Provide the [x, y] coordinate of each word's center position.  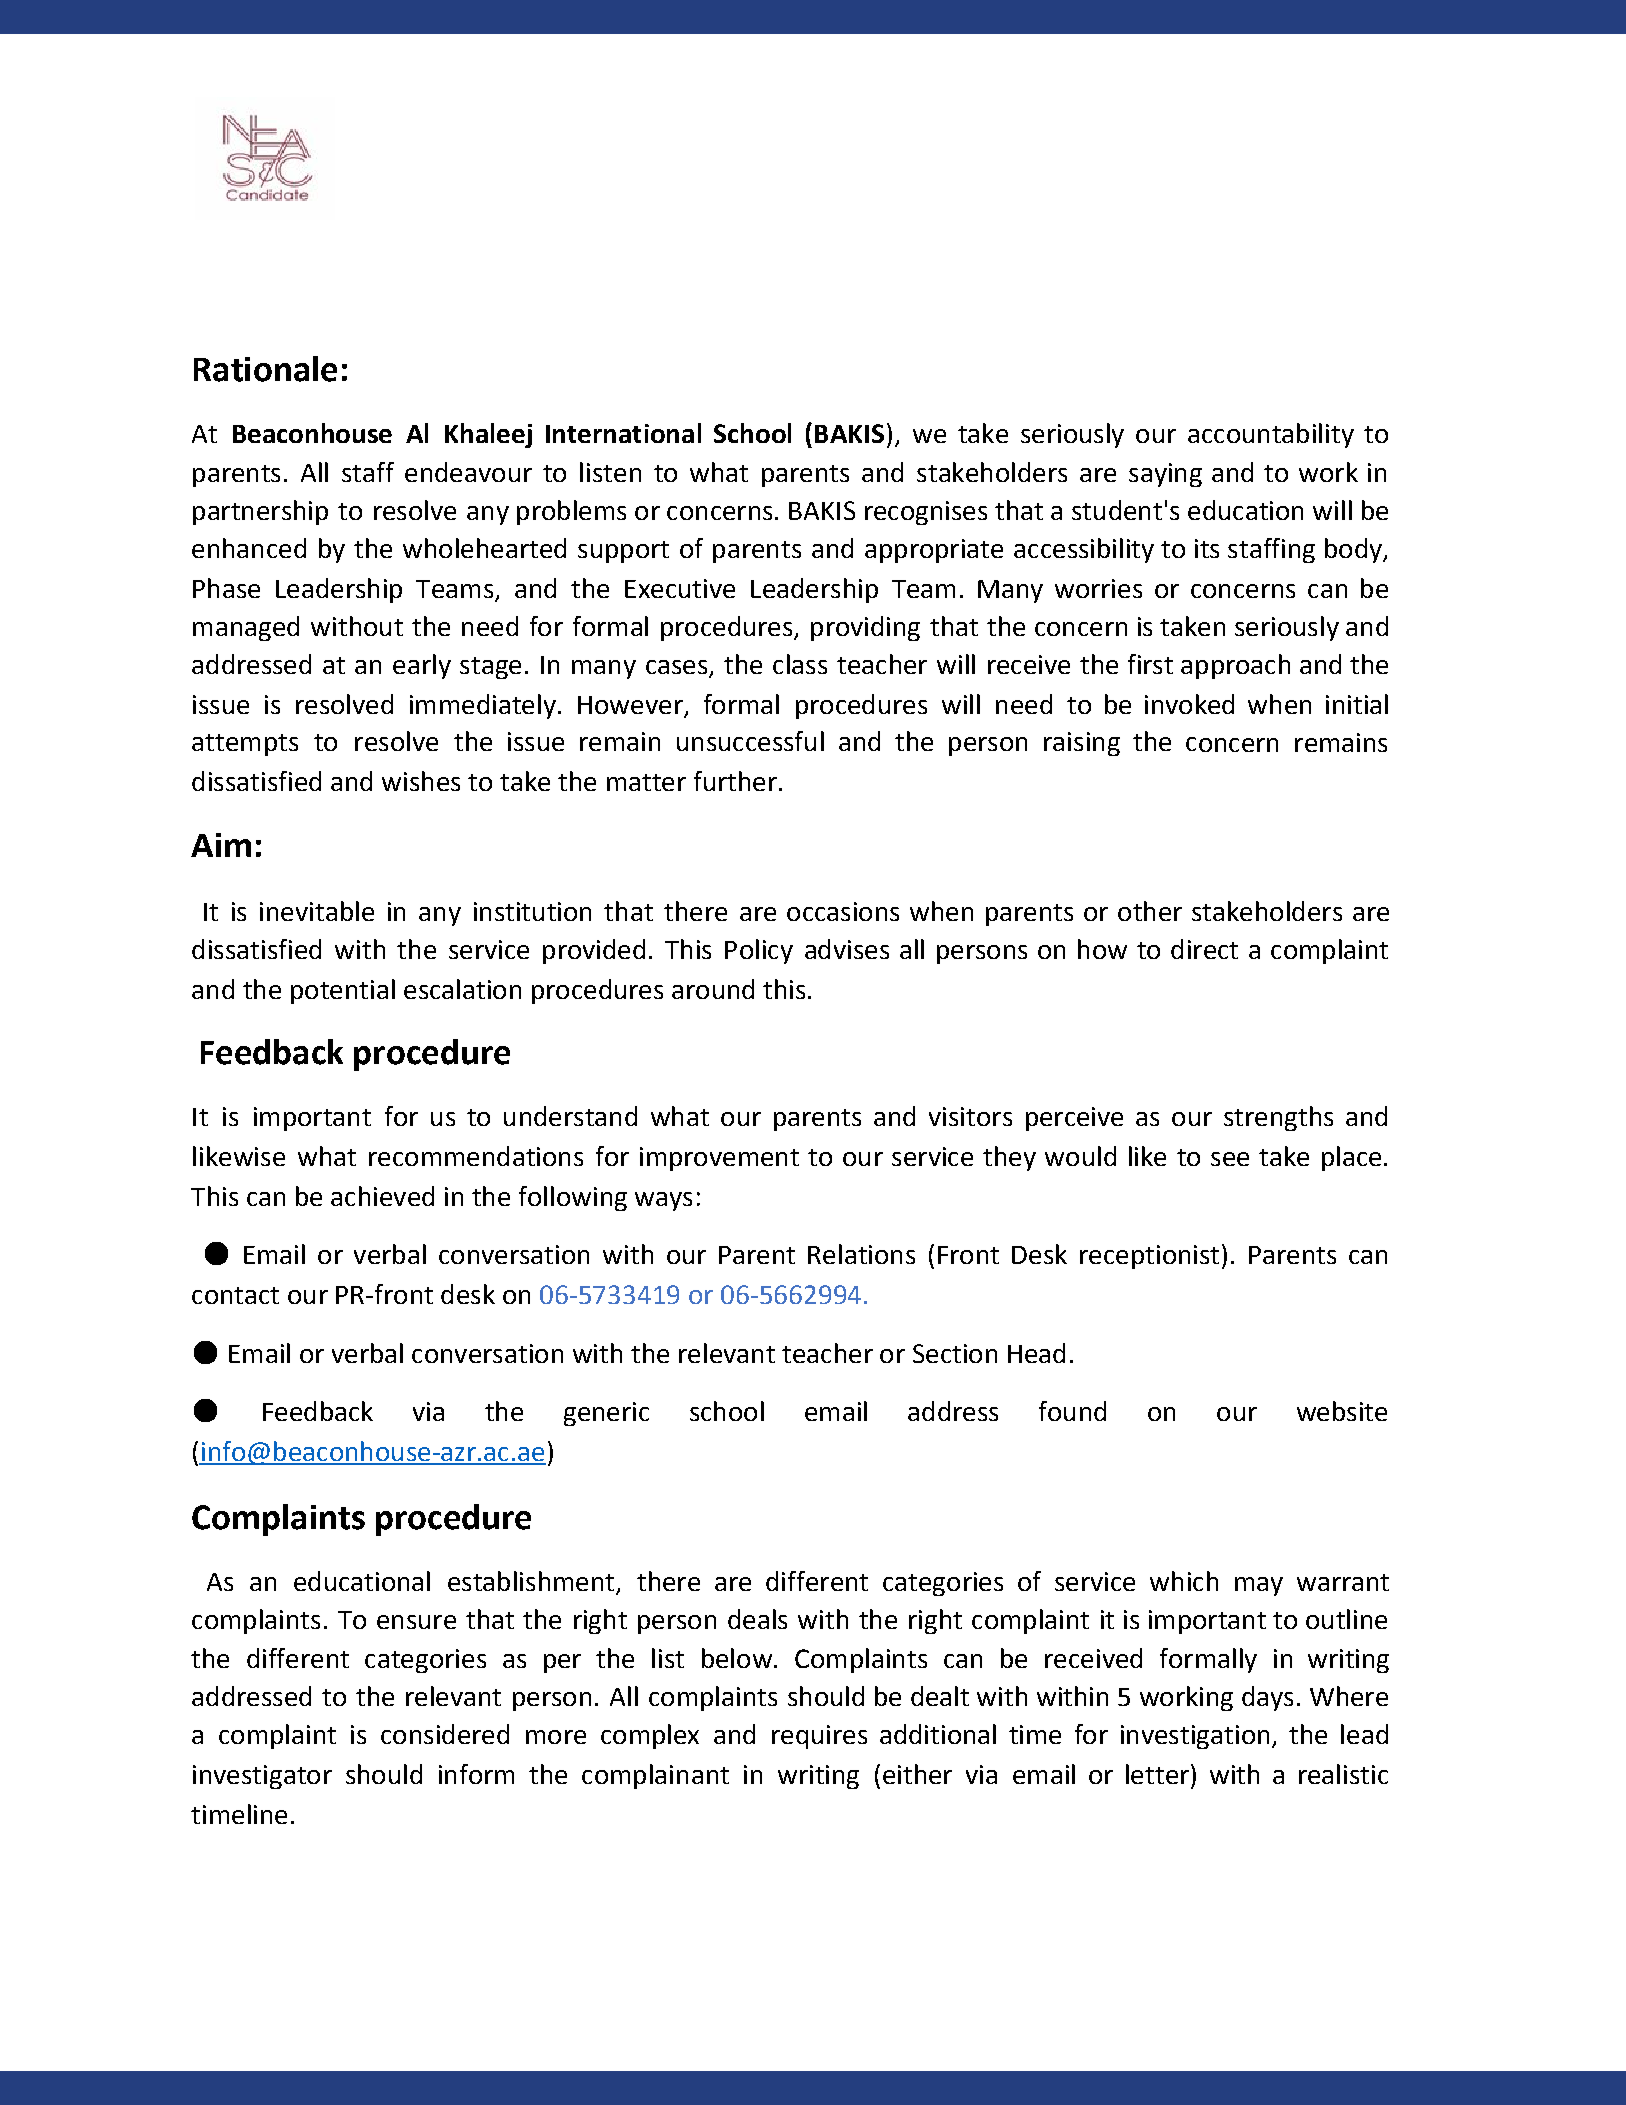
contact [235, 1295]
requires [819, 1737]
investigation [1195, 1737]
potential [343, 991]
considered [445, 1734]
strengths [1278, 1118]
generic [606, 1414]
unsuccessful [750, 741]
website [1342, 1411]
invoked [1189, 704]
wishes [421, 781]
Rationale [265, 369]
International [623, 433]
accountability [1271, 435]
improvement [719, 1159]
